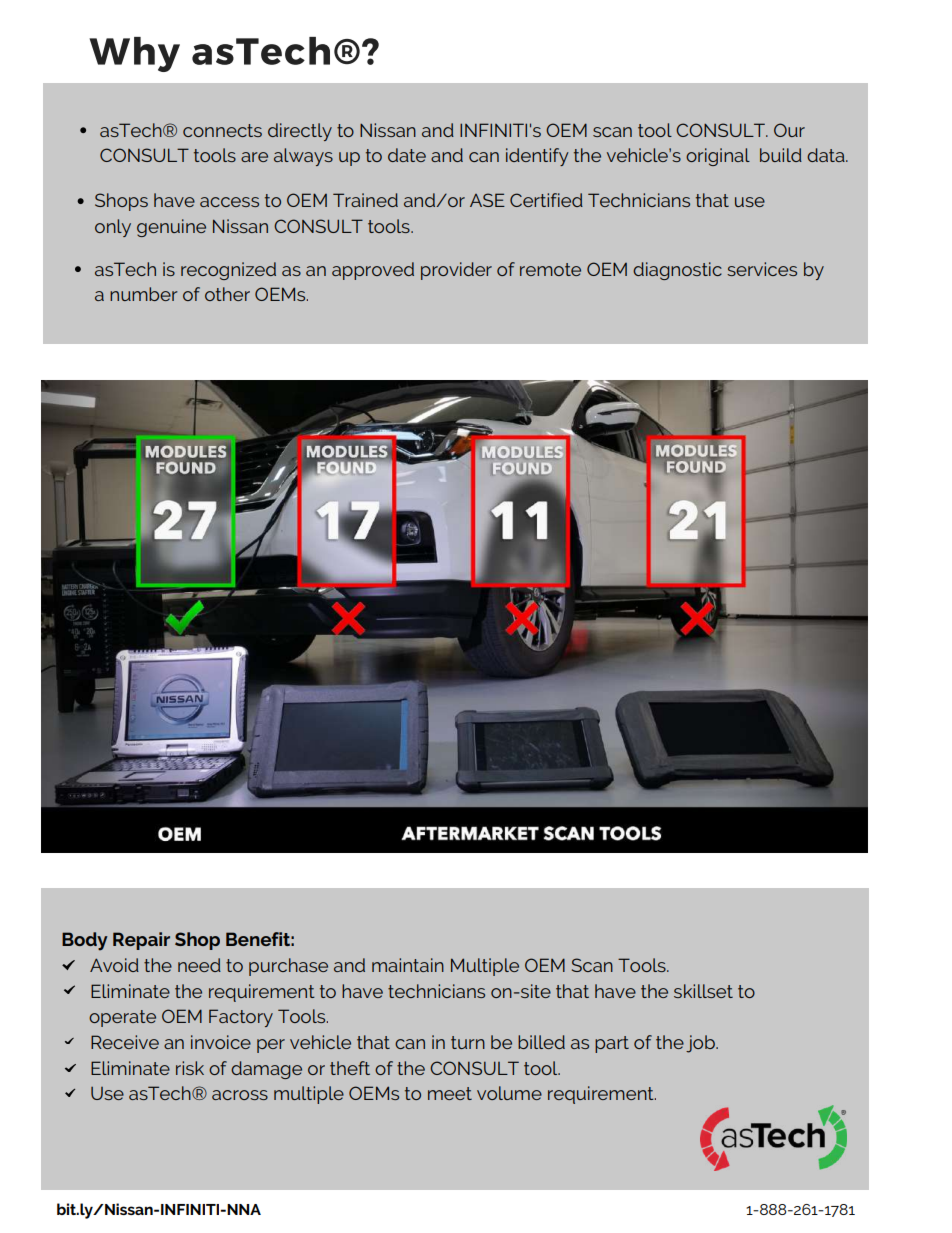 Image resolution: width=952 pixels, height=1233 pixels. Describe the element at coordinates (144, 294) in the page. I see `number` at that location.
